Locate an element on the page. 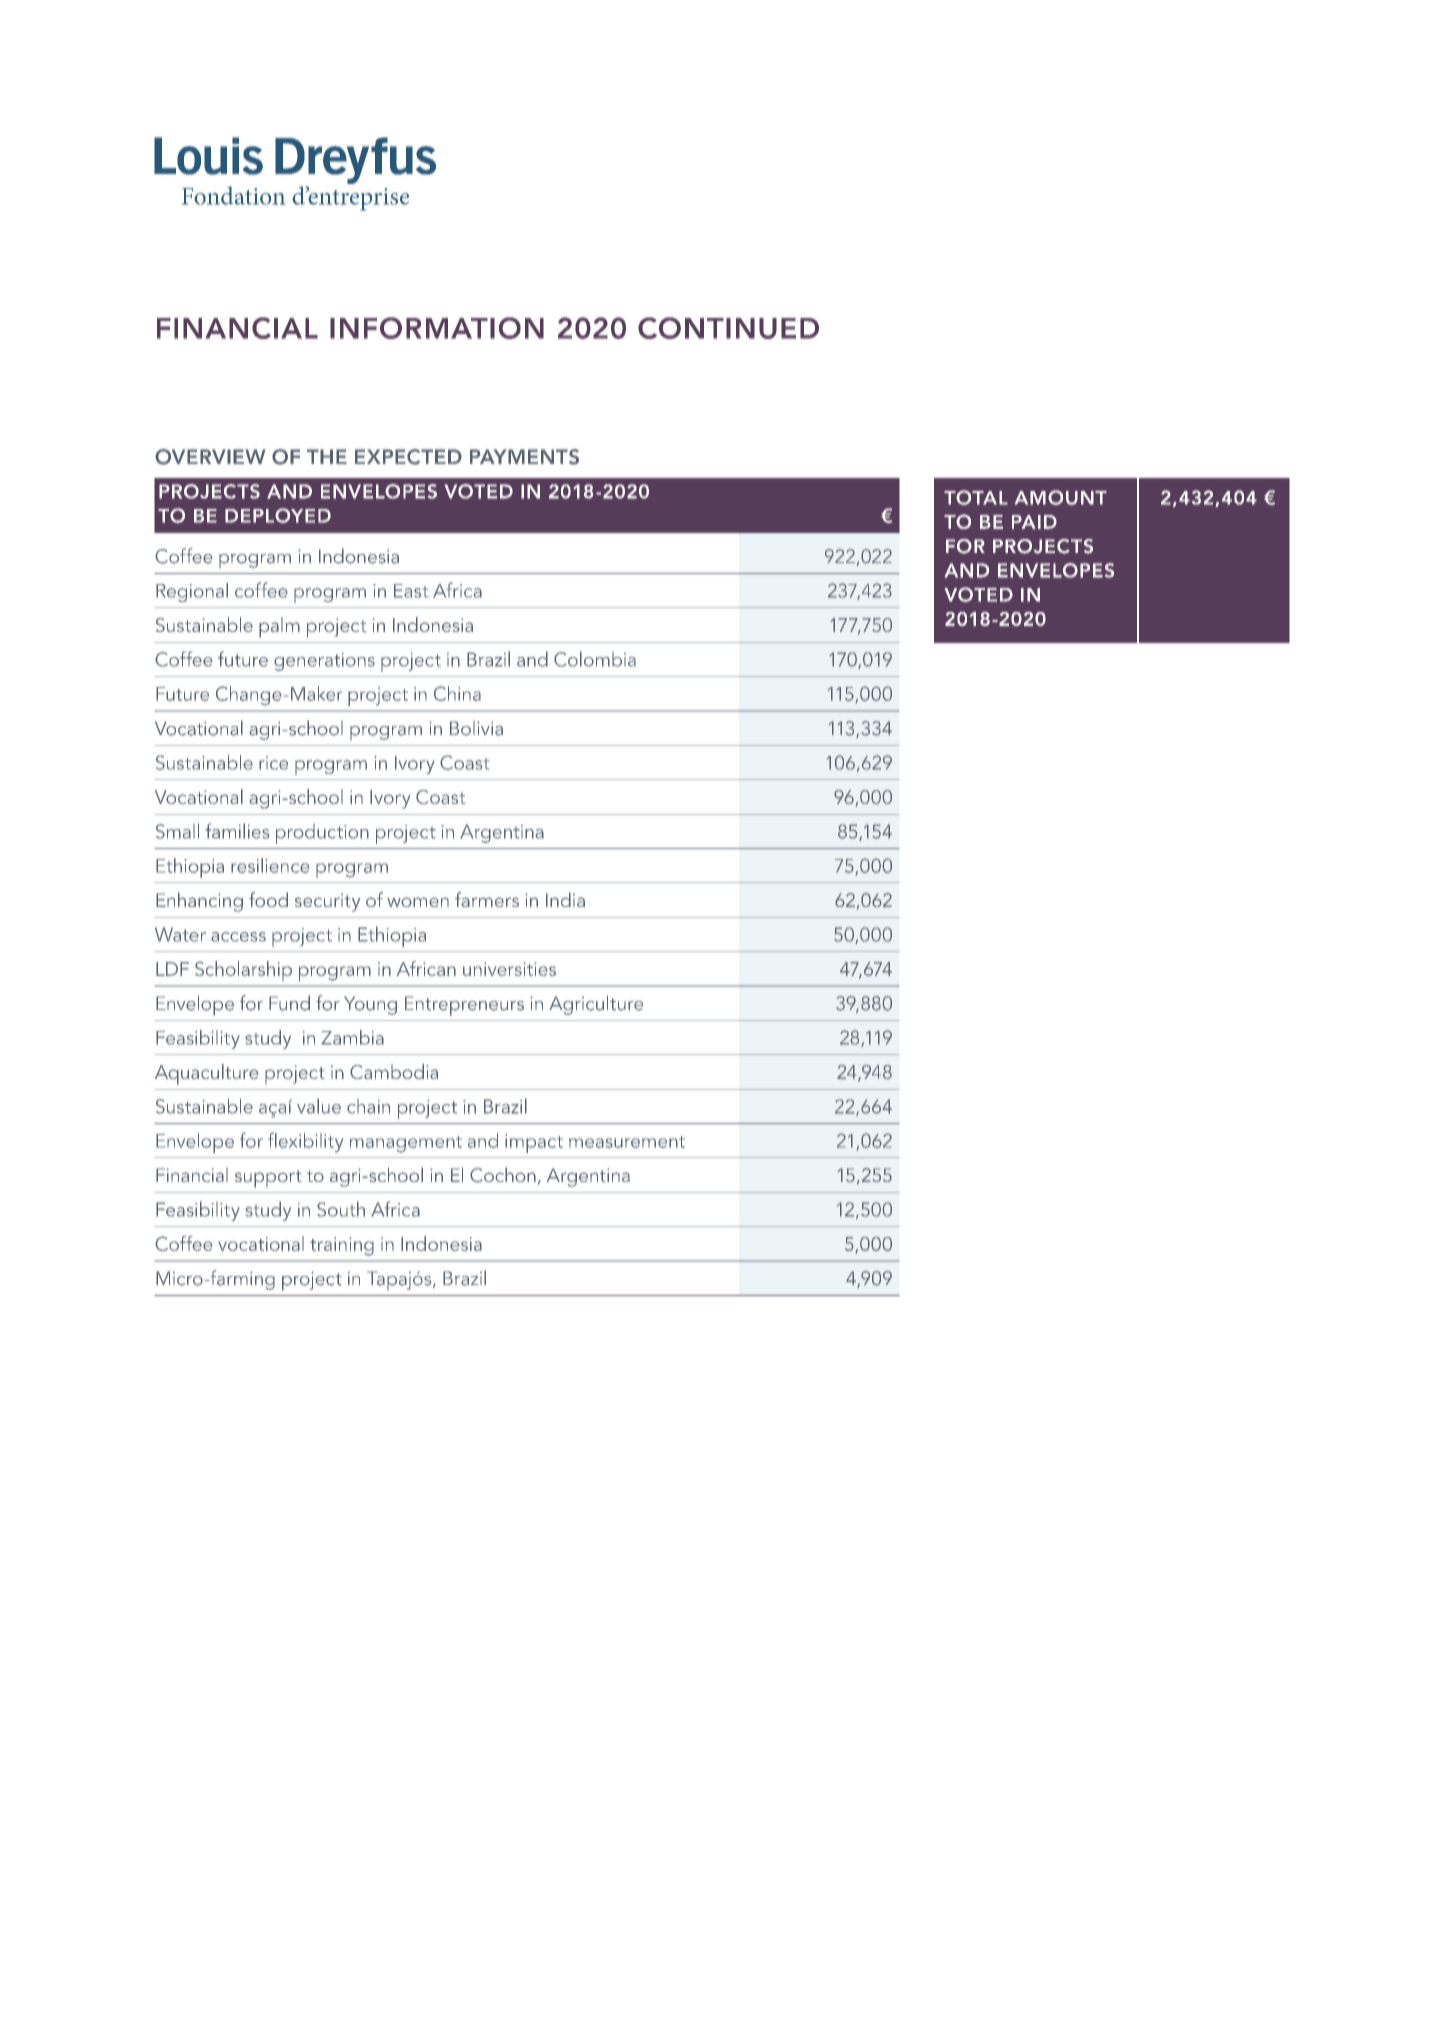 The width and height of the image is (1444, 2042). universities is located at coordinates (509, 969).
